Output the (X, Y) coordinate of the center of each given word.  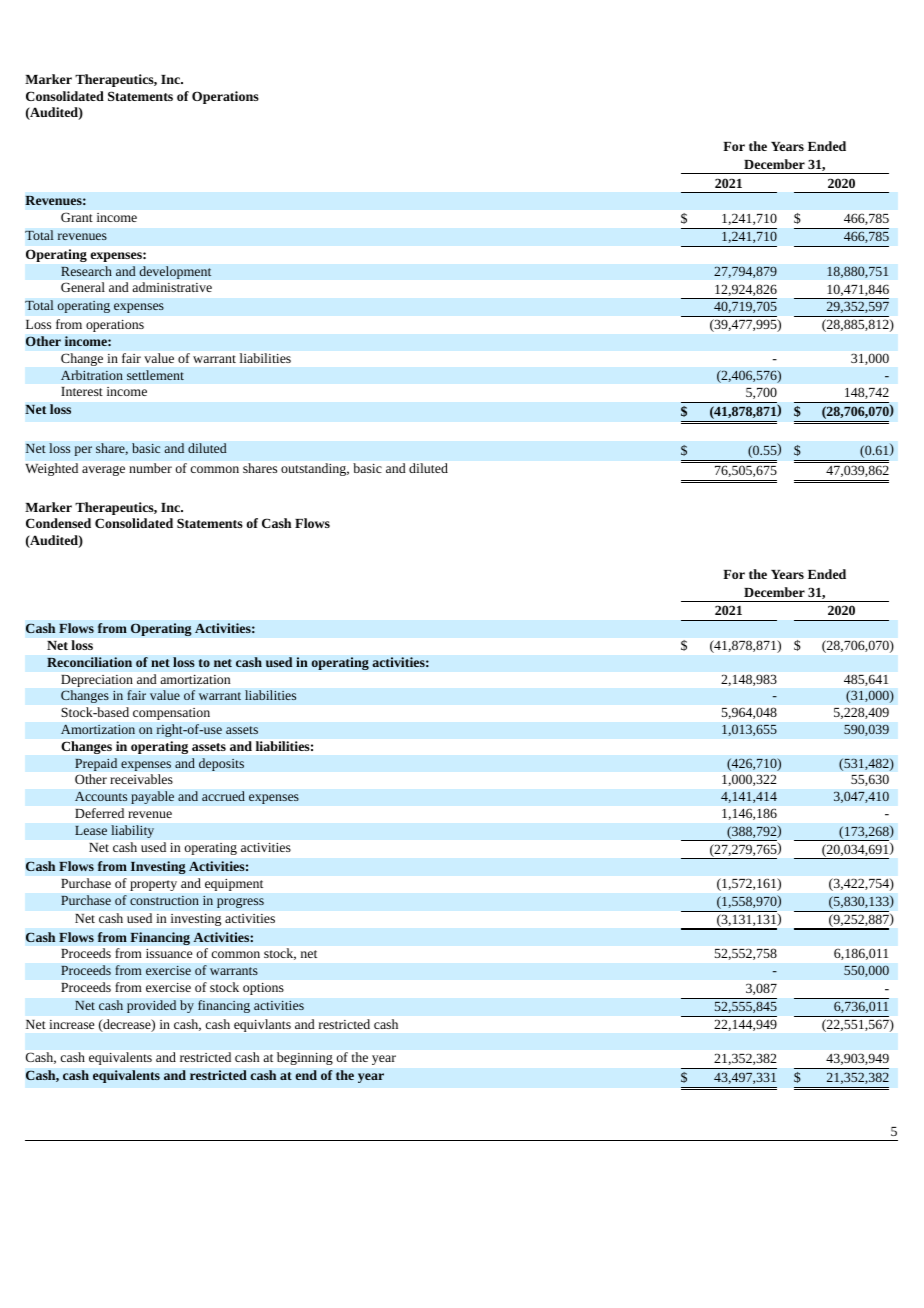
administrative (172, 287)
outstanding (315, 469)
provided (151, 1006)
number (150, 468)
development (175, 272)
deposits (221, 764)
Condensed (58, 523)
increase (71, 1024)
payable (152, 797)
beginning (305, 1058)
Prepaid (96, 764)
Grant (77, 217)
